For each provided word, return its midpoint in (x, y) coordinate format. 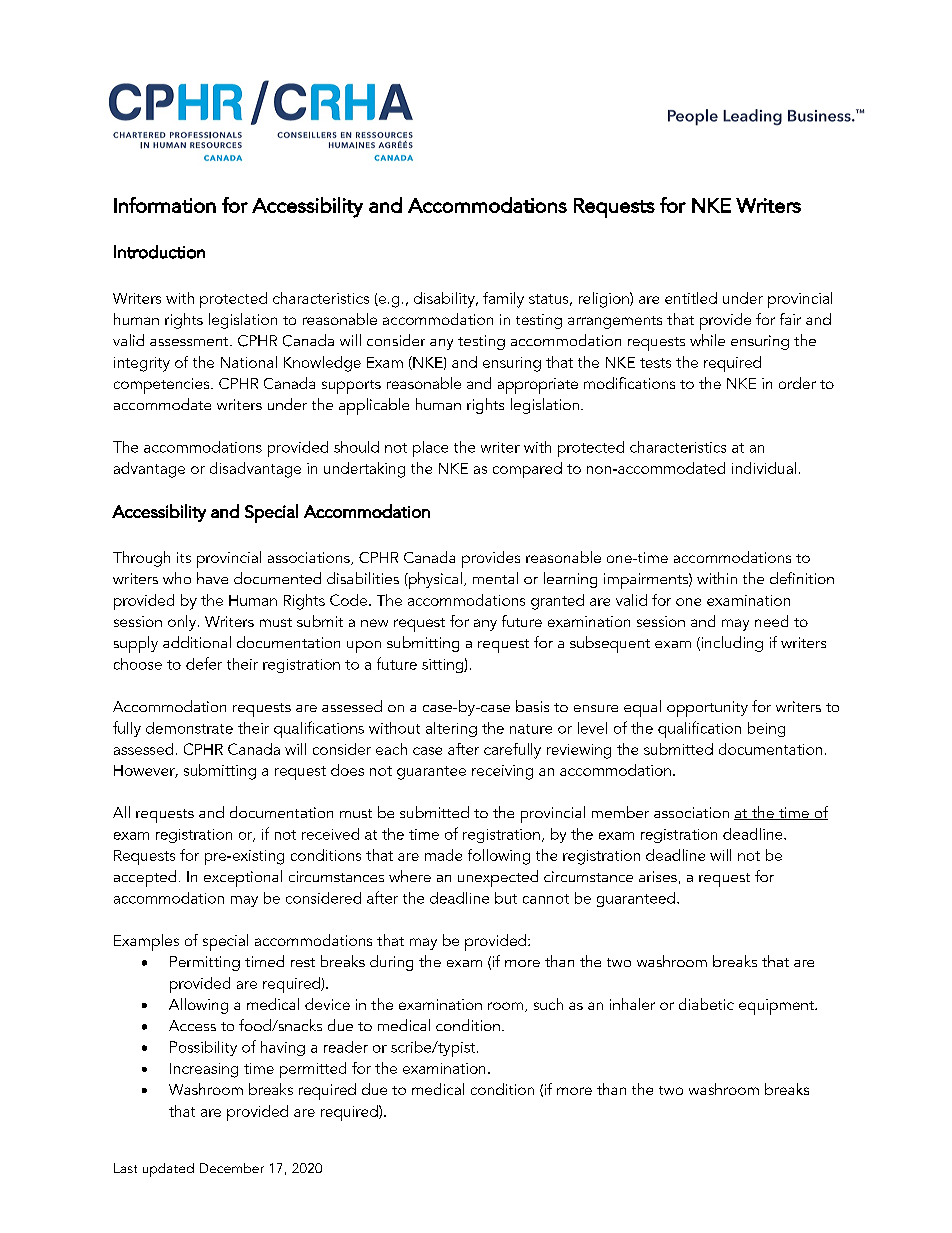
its (184, 557)
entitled (691, 298)
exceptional (243, 878)
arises (658, 876)
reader (346, 1047)
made (443, 855)
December (232, 1168)
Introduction (159, 252)
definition (802, 578)
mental (495, 578)
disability (445, 300)
